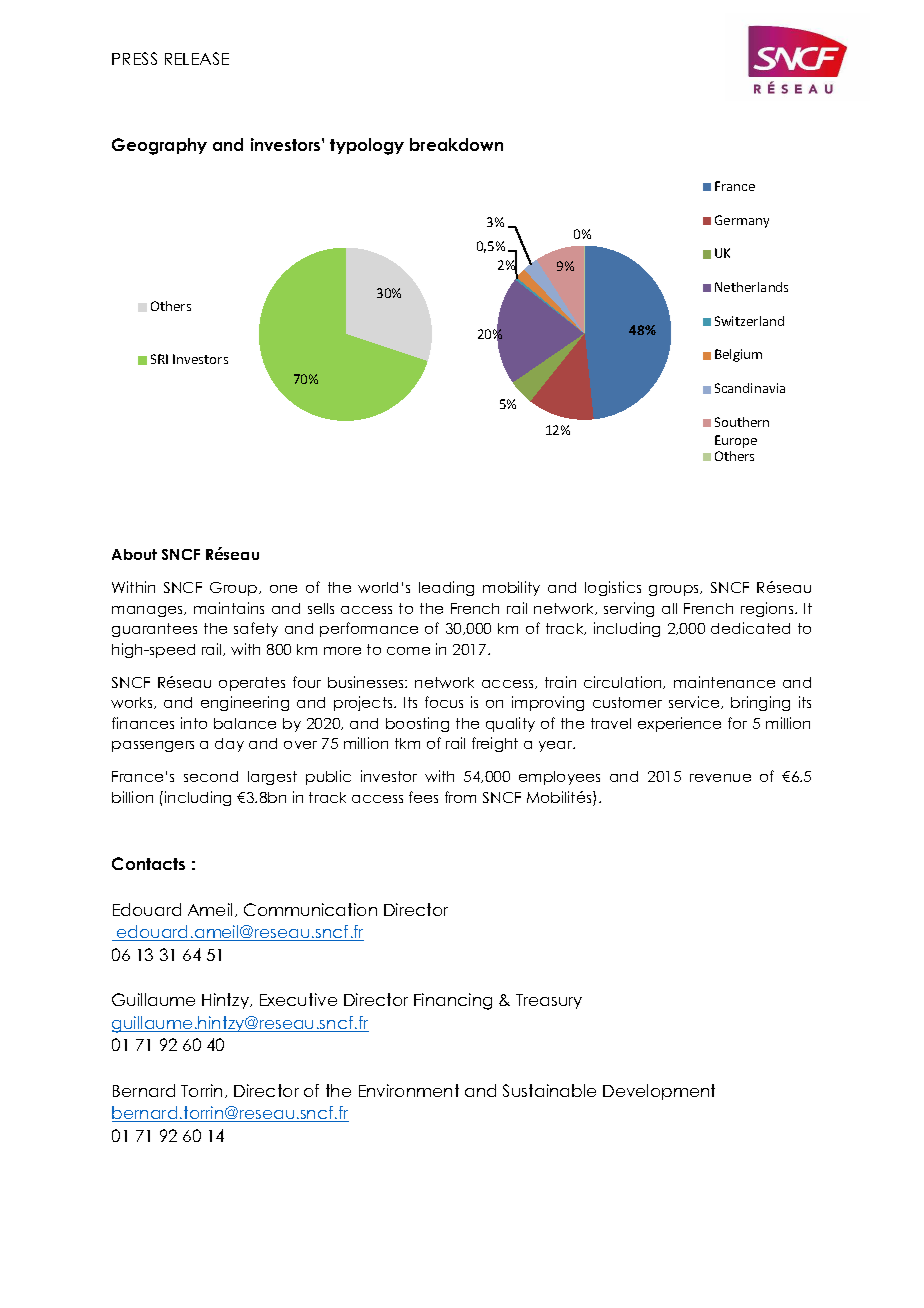  What do you see at coordinates (229, 608) in the document?
I see `maintains` at bounding box center [229, 608].
